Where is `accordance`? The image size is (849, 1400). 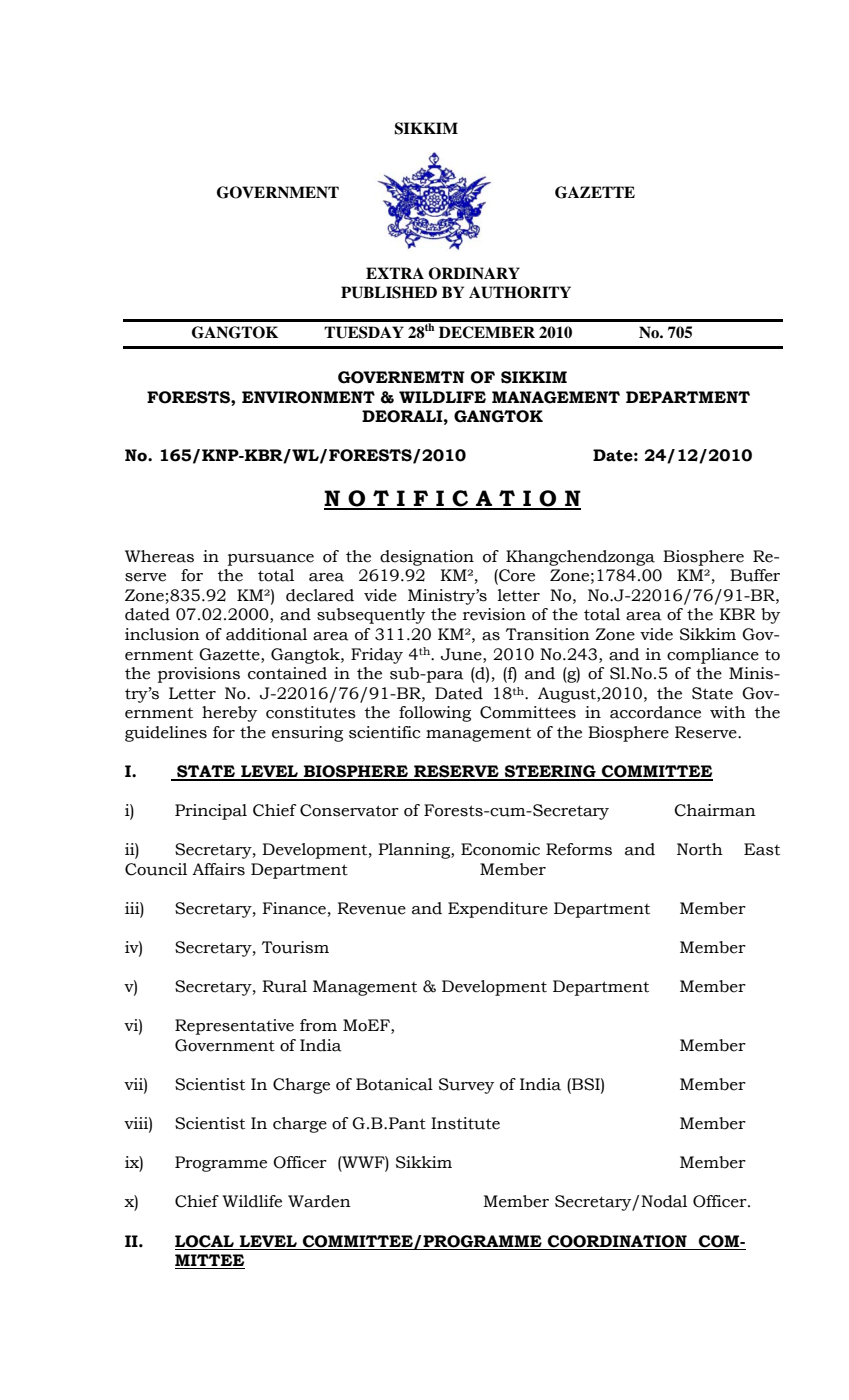 accordance is located at coordinates (655, 712).
